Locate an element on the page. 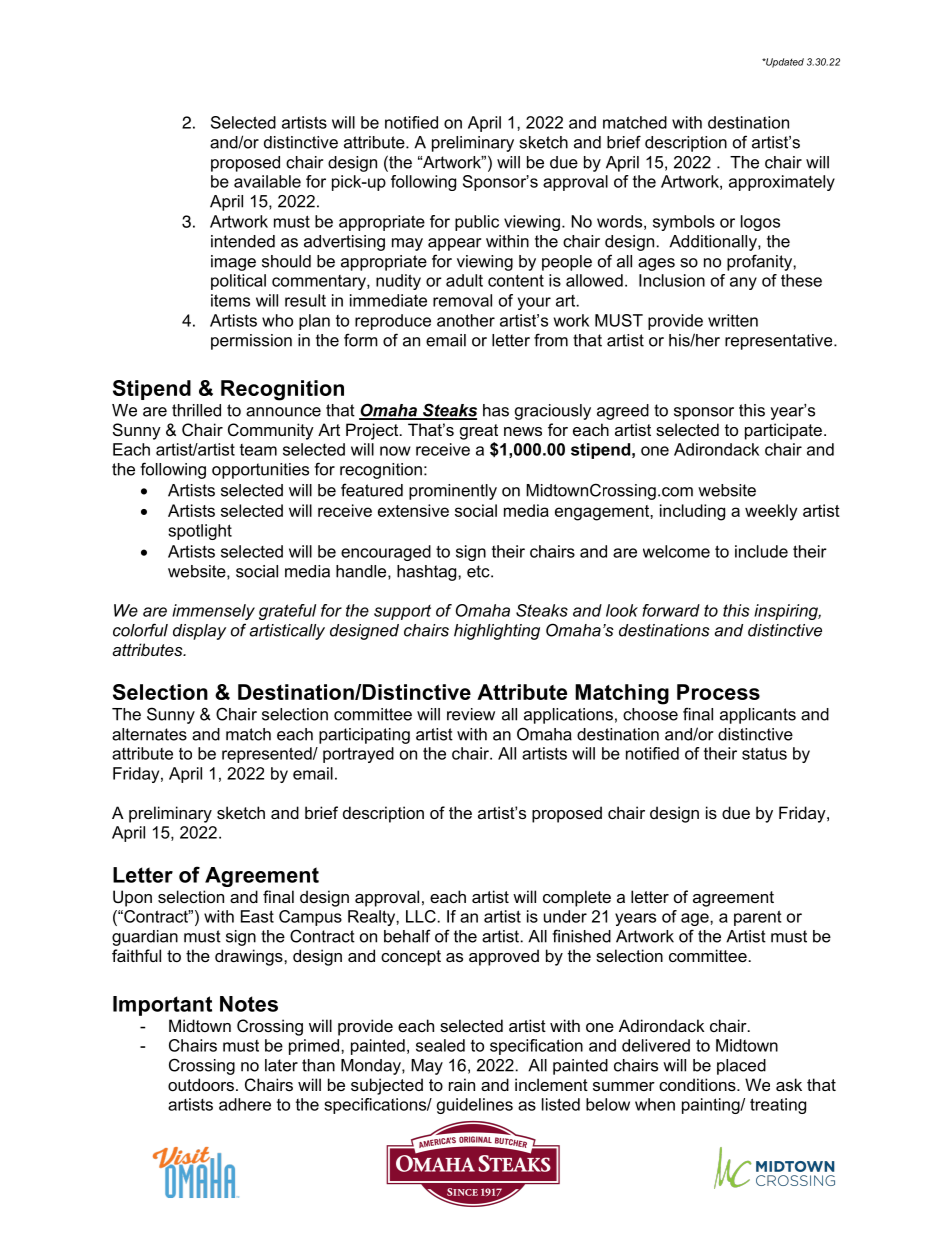 The image size is (952, 1233). symbols is located at coordinates (684, 223).
